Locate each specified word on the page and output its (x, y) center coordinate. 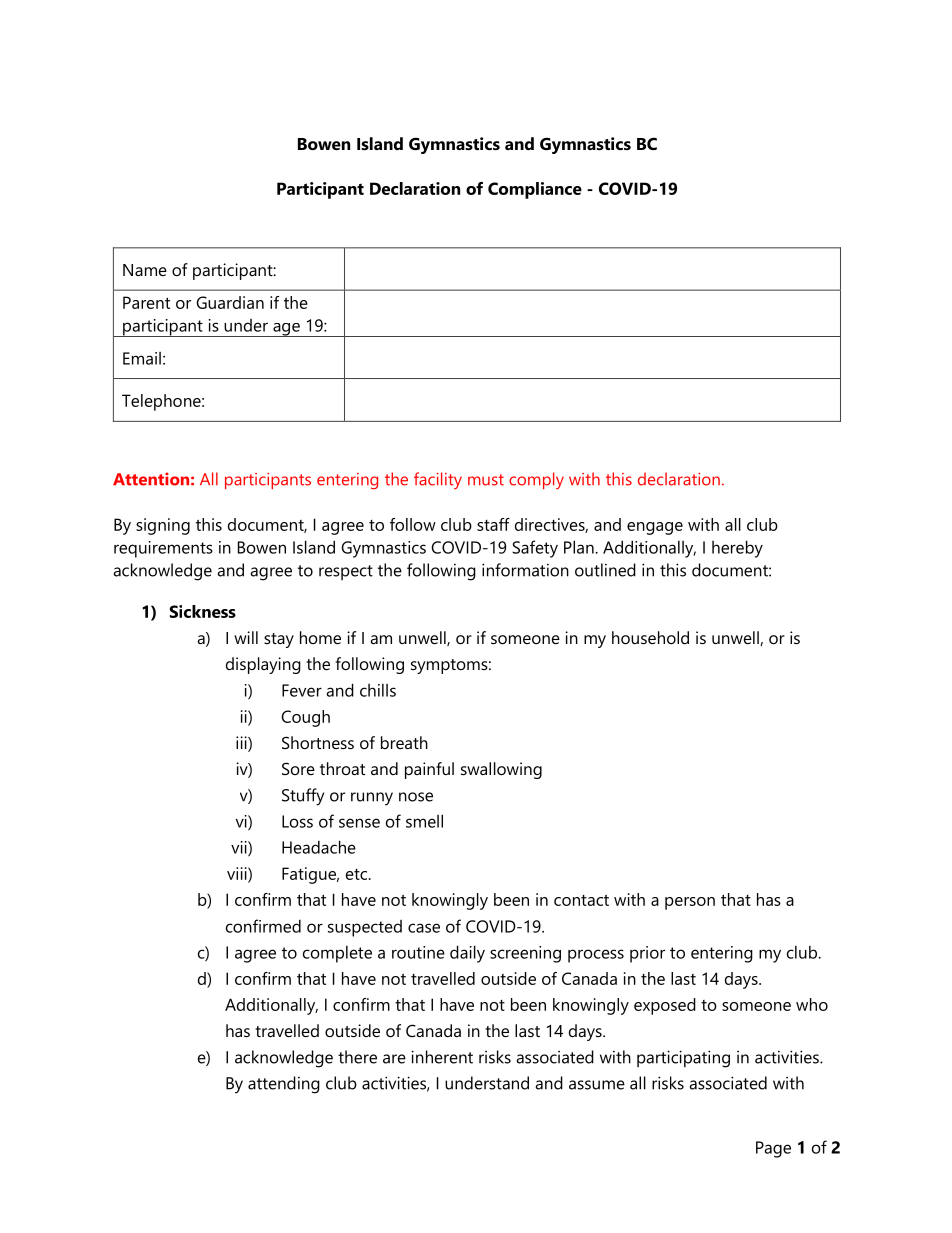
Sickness (203, 611)
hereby (737, 549)
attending (284, 1085)
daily (467, 954)
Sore (298, 768)
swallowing (501, 770)
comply (536, 480)
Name (145, 270)
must (486, 480)
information (525, 570)
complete (337, 954)
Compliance (535, 190)
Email (142, 358)
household (650, 637)
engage (655, 528)
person (690, 903)
